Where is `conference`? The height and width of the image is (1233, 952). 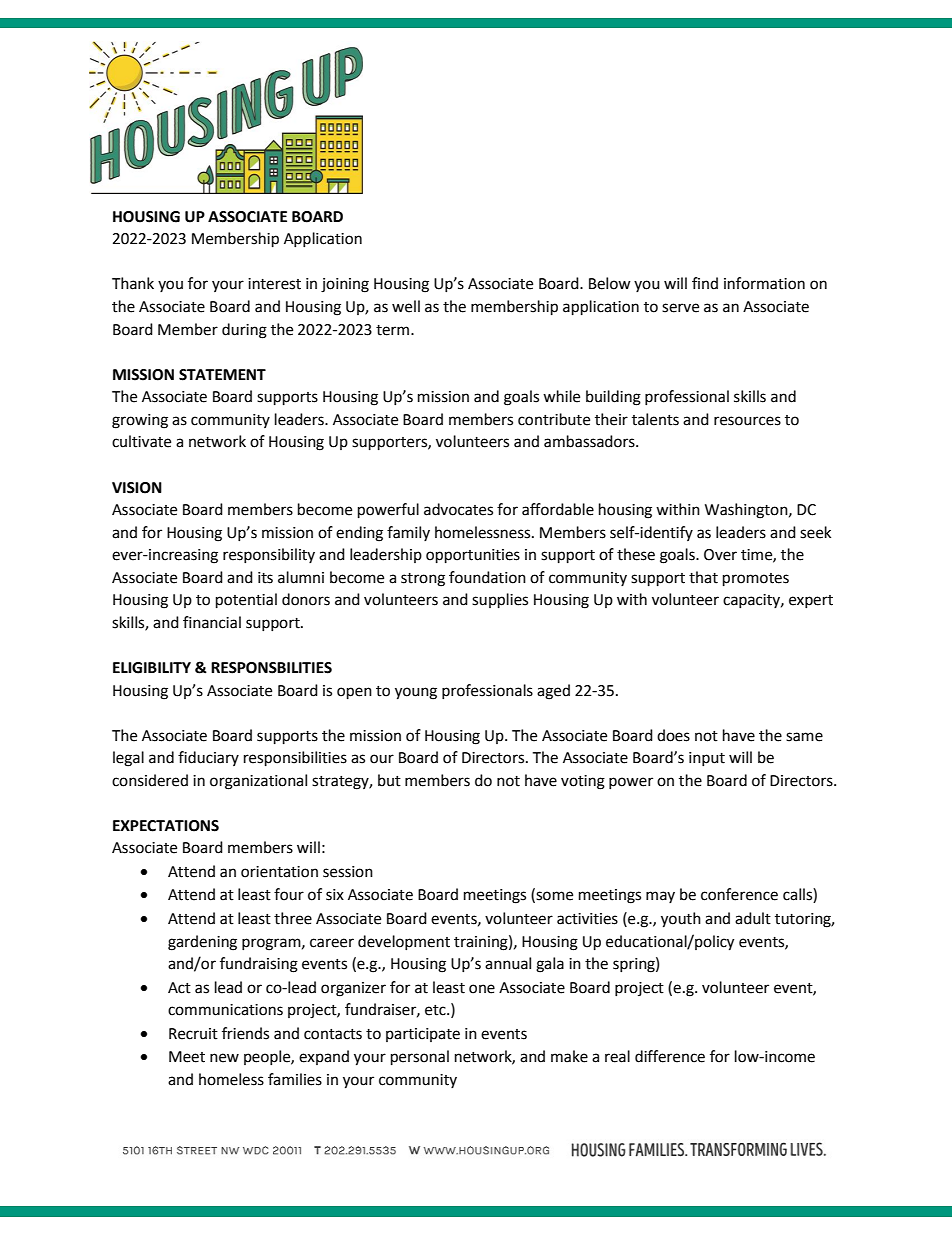 conference is located at coordinates (739, 894).
